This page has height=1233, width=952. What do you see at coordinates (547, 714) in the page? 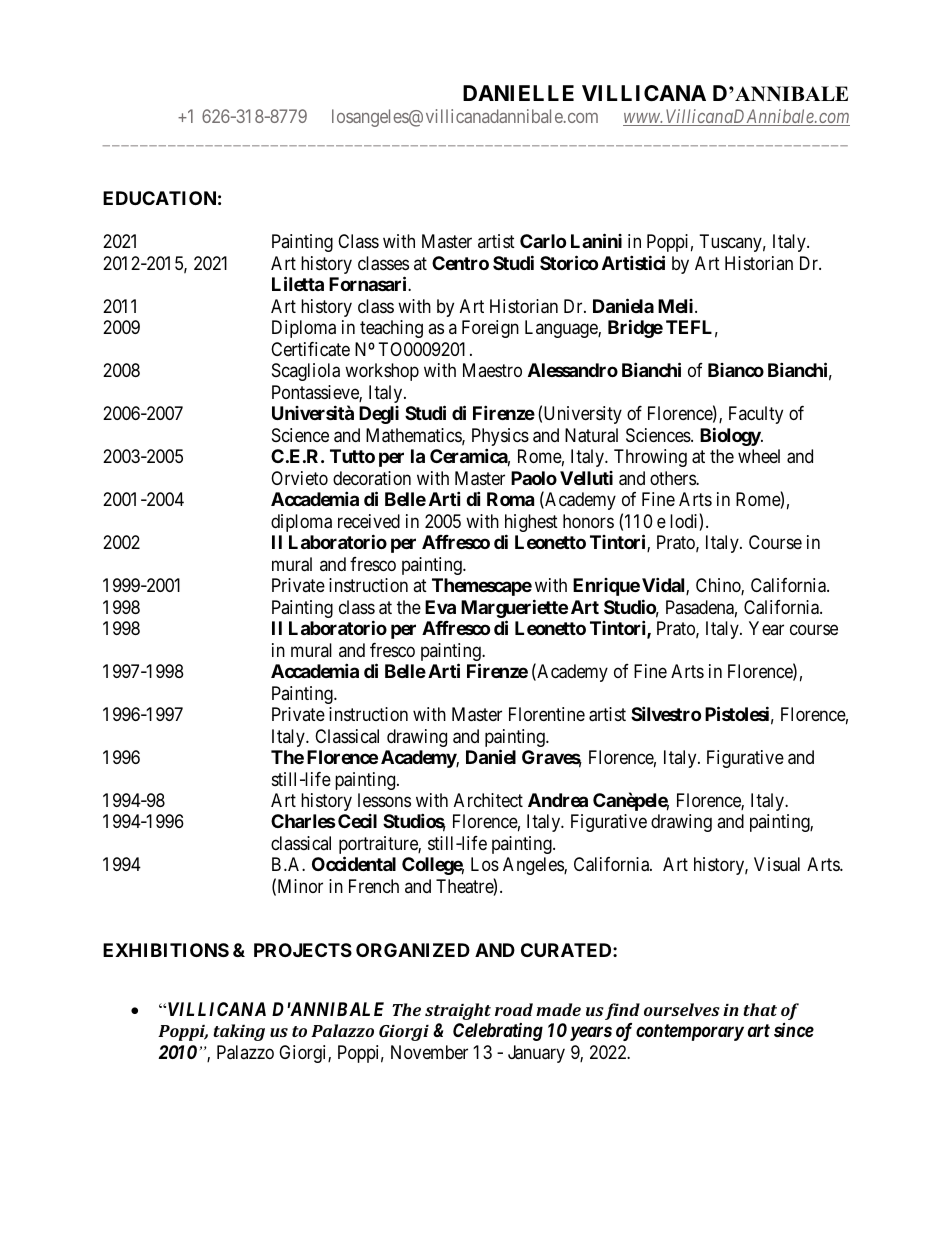
I see `Florentine` at bounding box center [547, 714].
